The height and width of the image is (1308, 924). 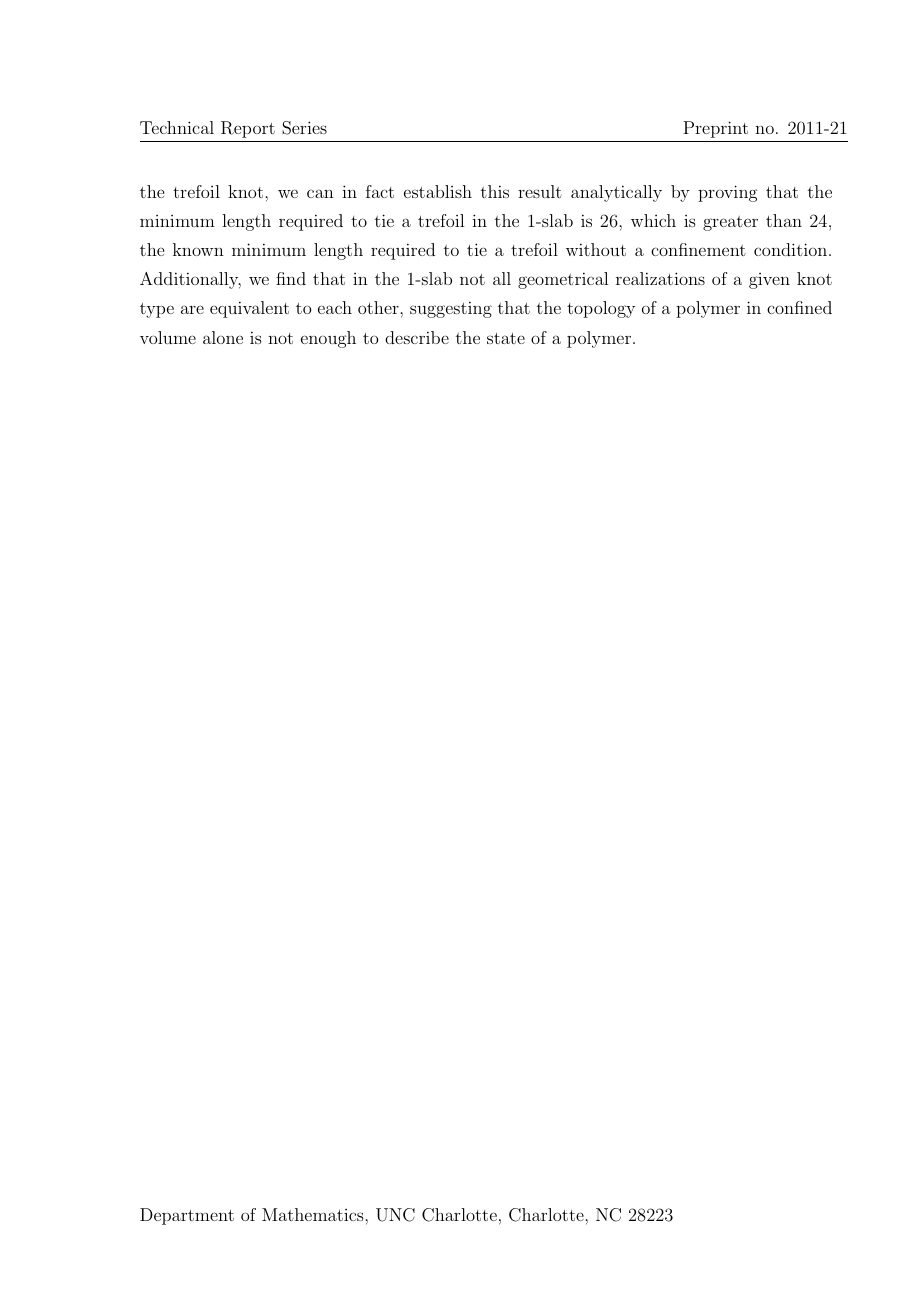 What do you see at coordinates (506, 338) in the image?
I see `state` at bounding box center [506, 338].
